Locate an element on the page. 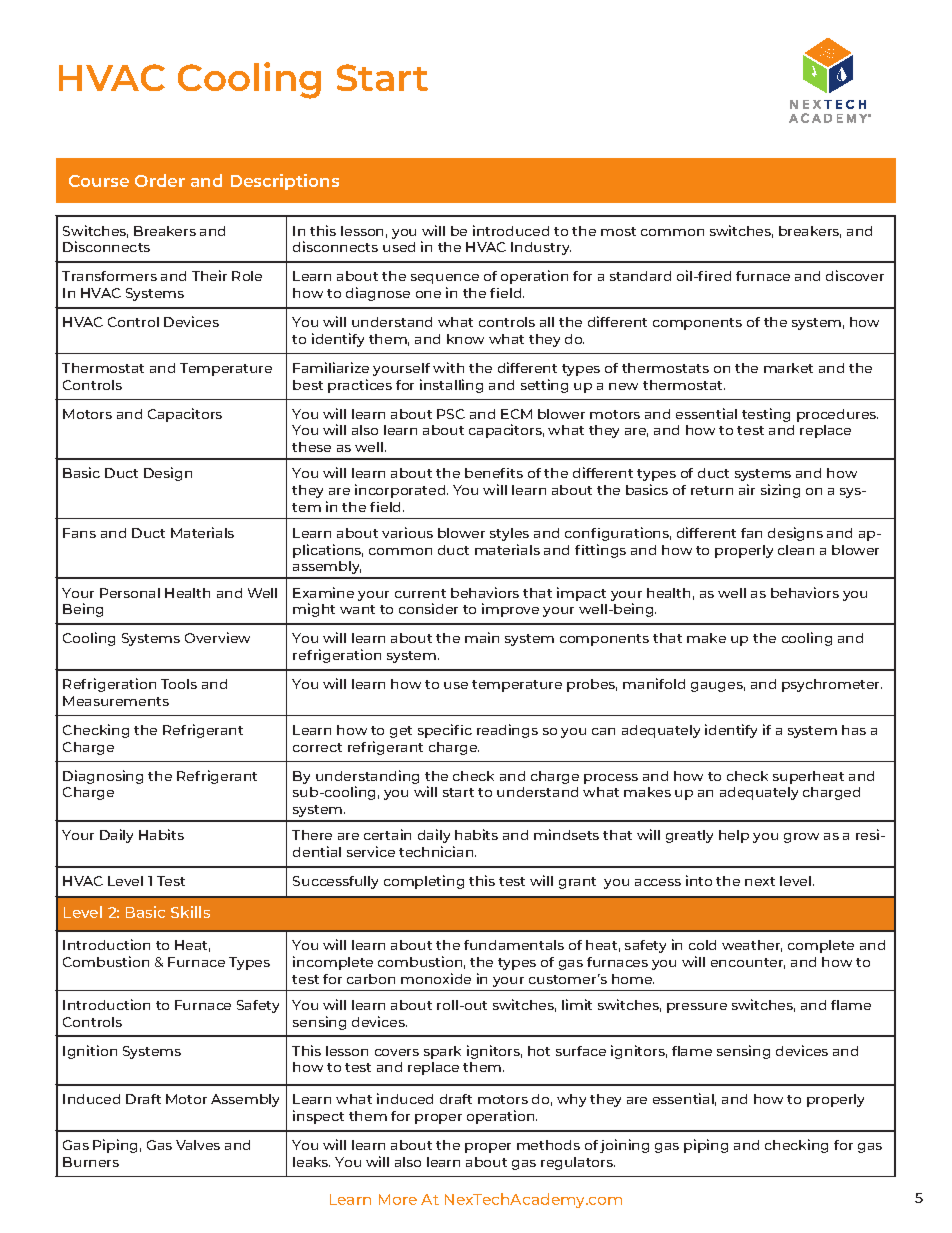 This page has width=952, height=1233. discover is located at coordinates (855, 275).
